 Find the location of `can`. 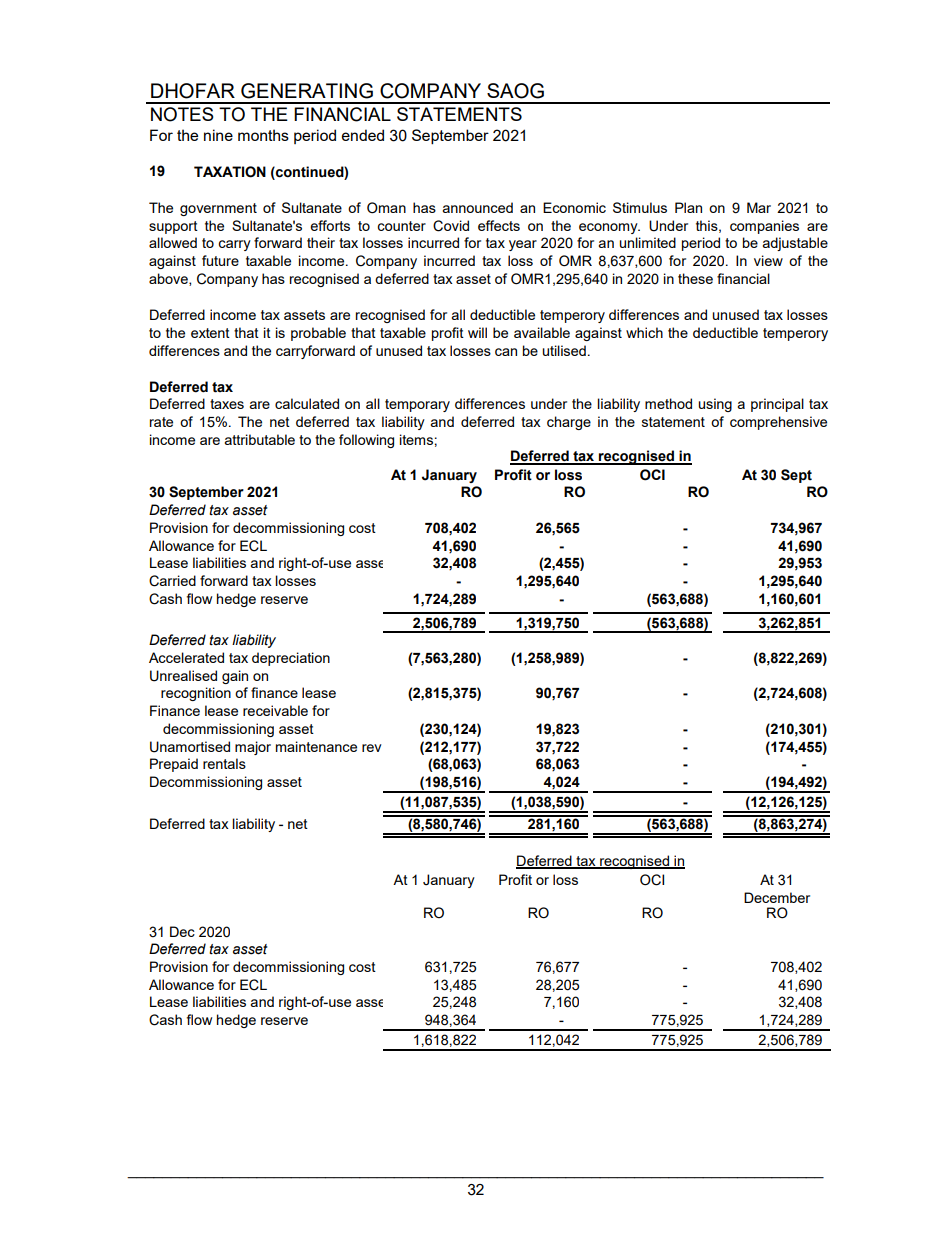

can is located at coordinates (506, 352).
